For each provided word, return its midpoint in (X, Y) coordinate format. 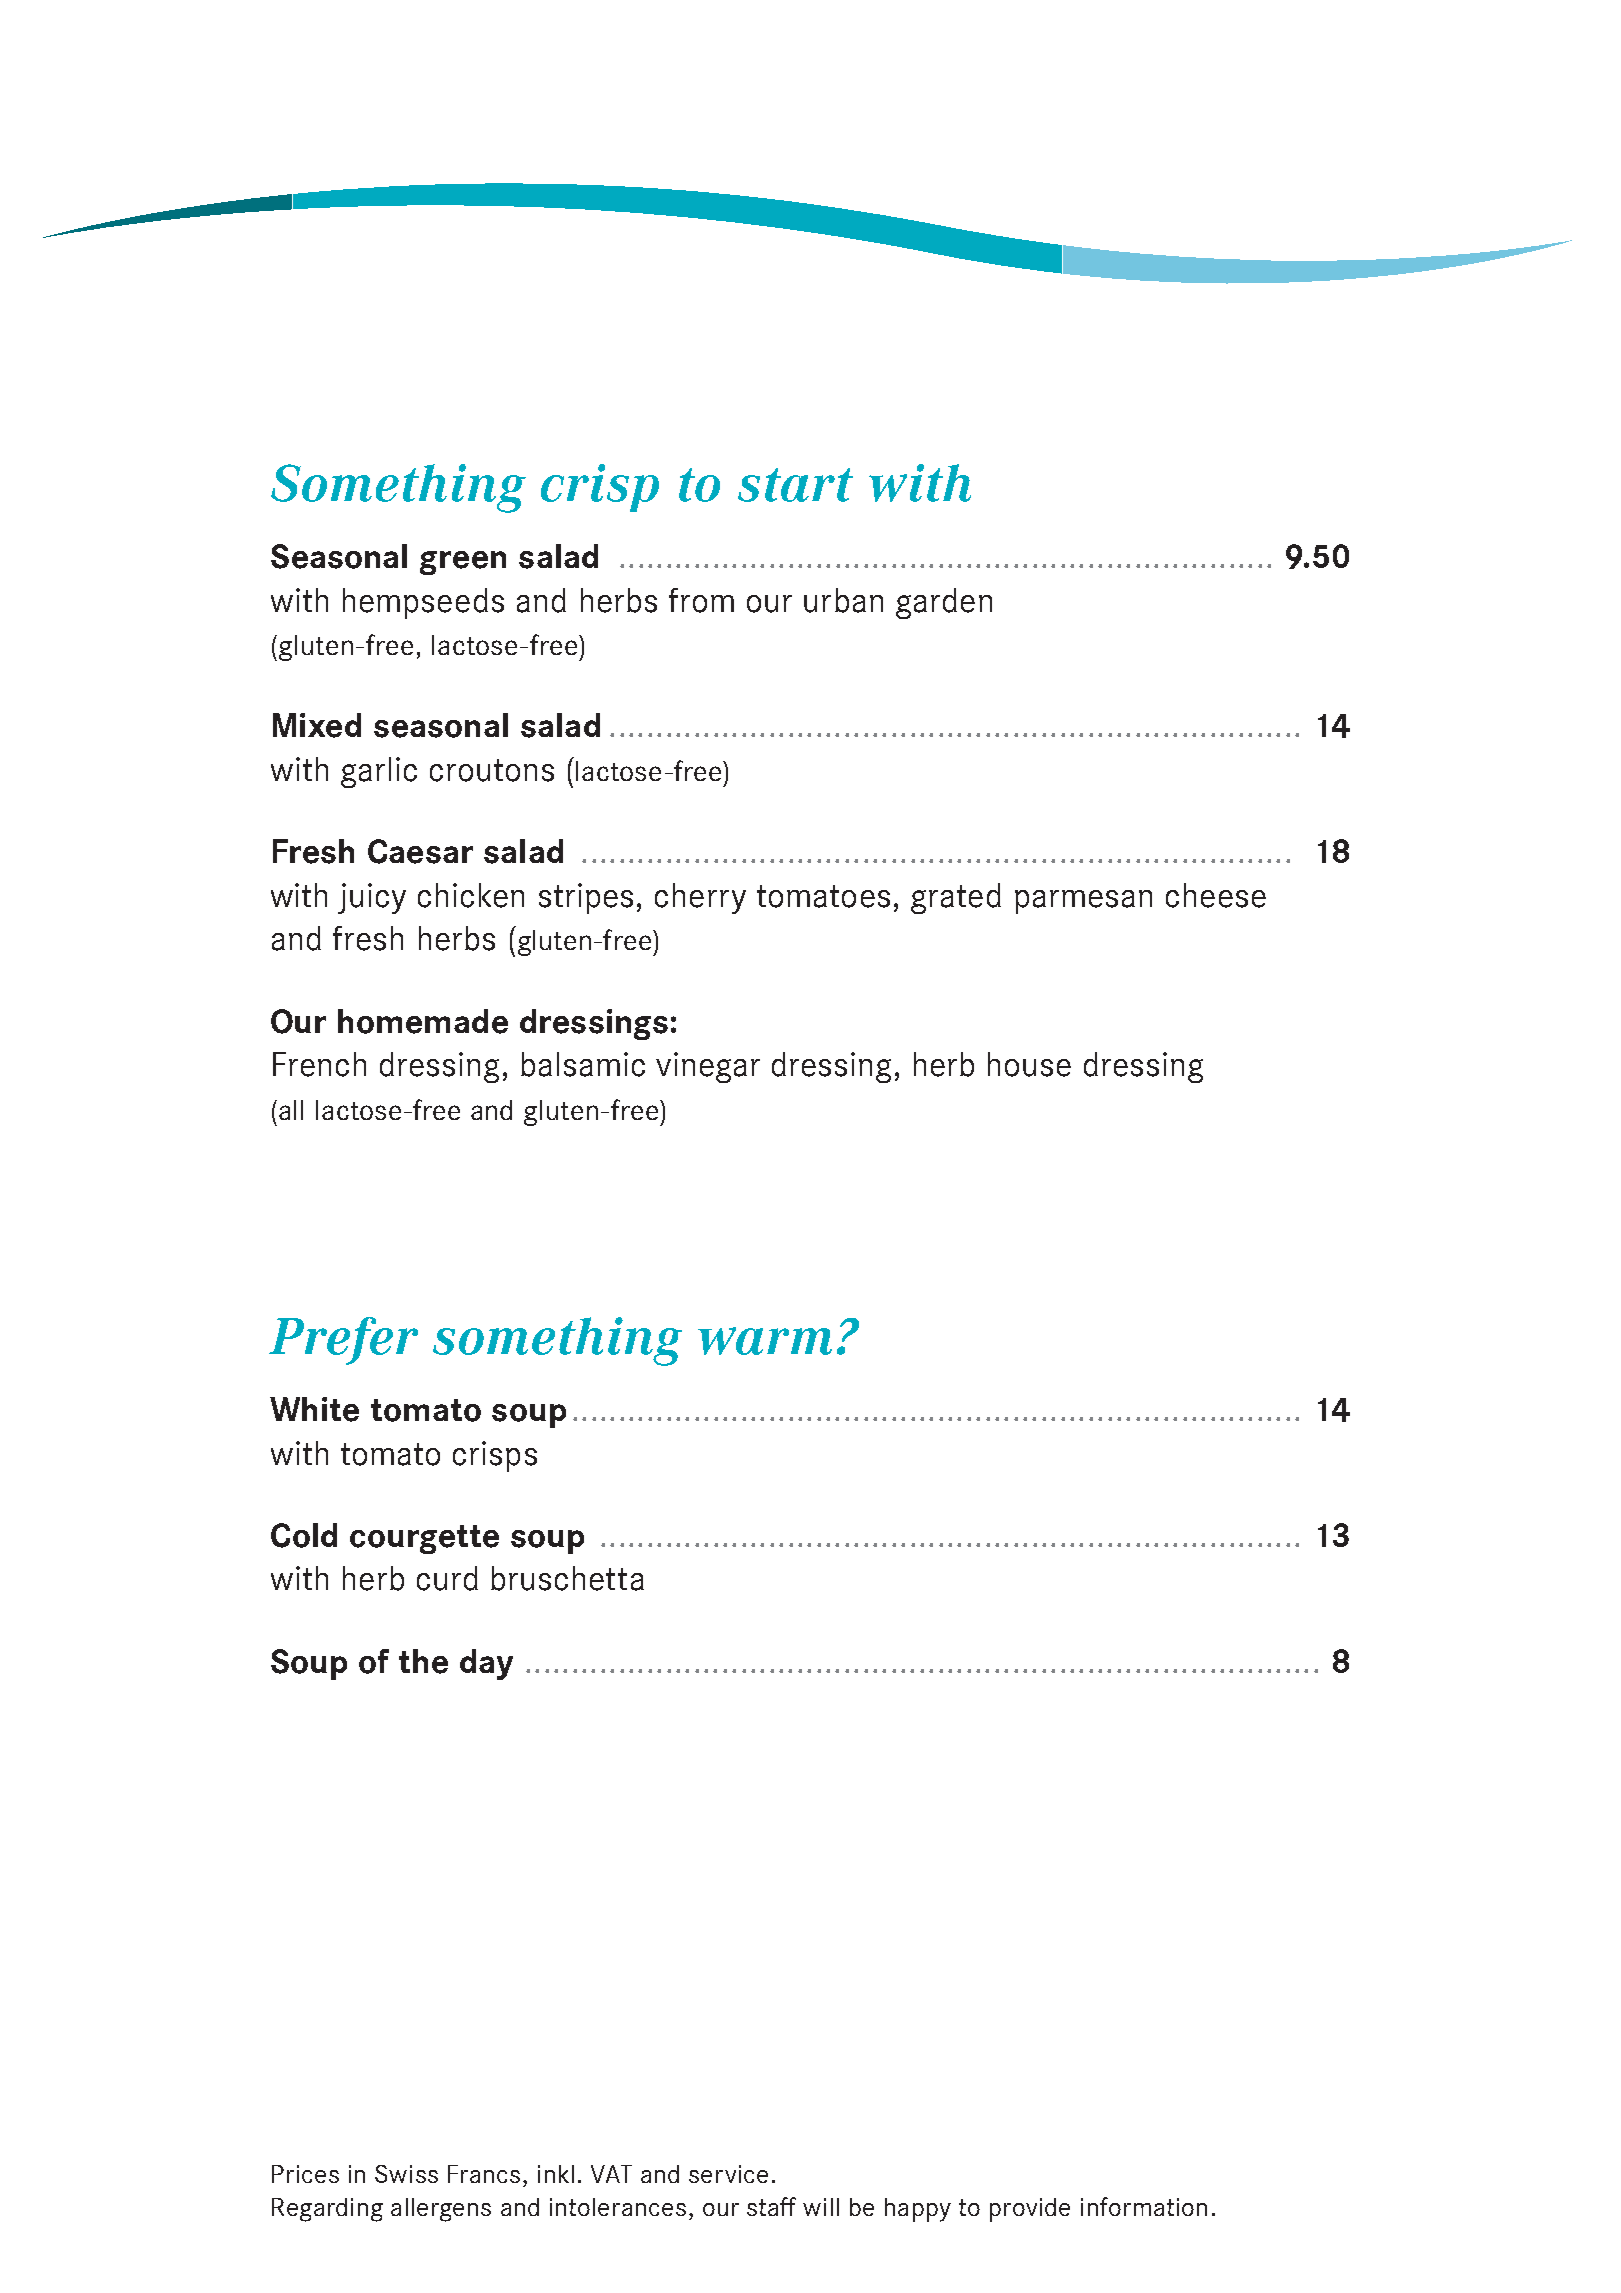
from (701, 600)
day (486, 1664)
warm (765, 1341)
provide (1030, 2210)
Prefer (343, 1341)
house (1029, 1064)
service (728, 2174)
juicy (372, 898)
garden (944, 603)
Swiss (406, 2174)
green (463, 563)
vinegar (708, 1067)
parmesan (1083, 902)
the (423, 1661)
